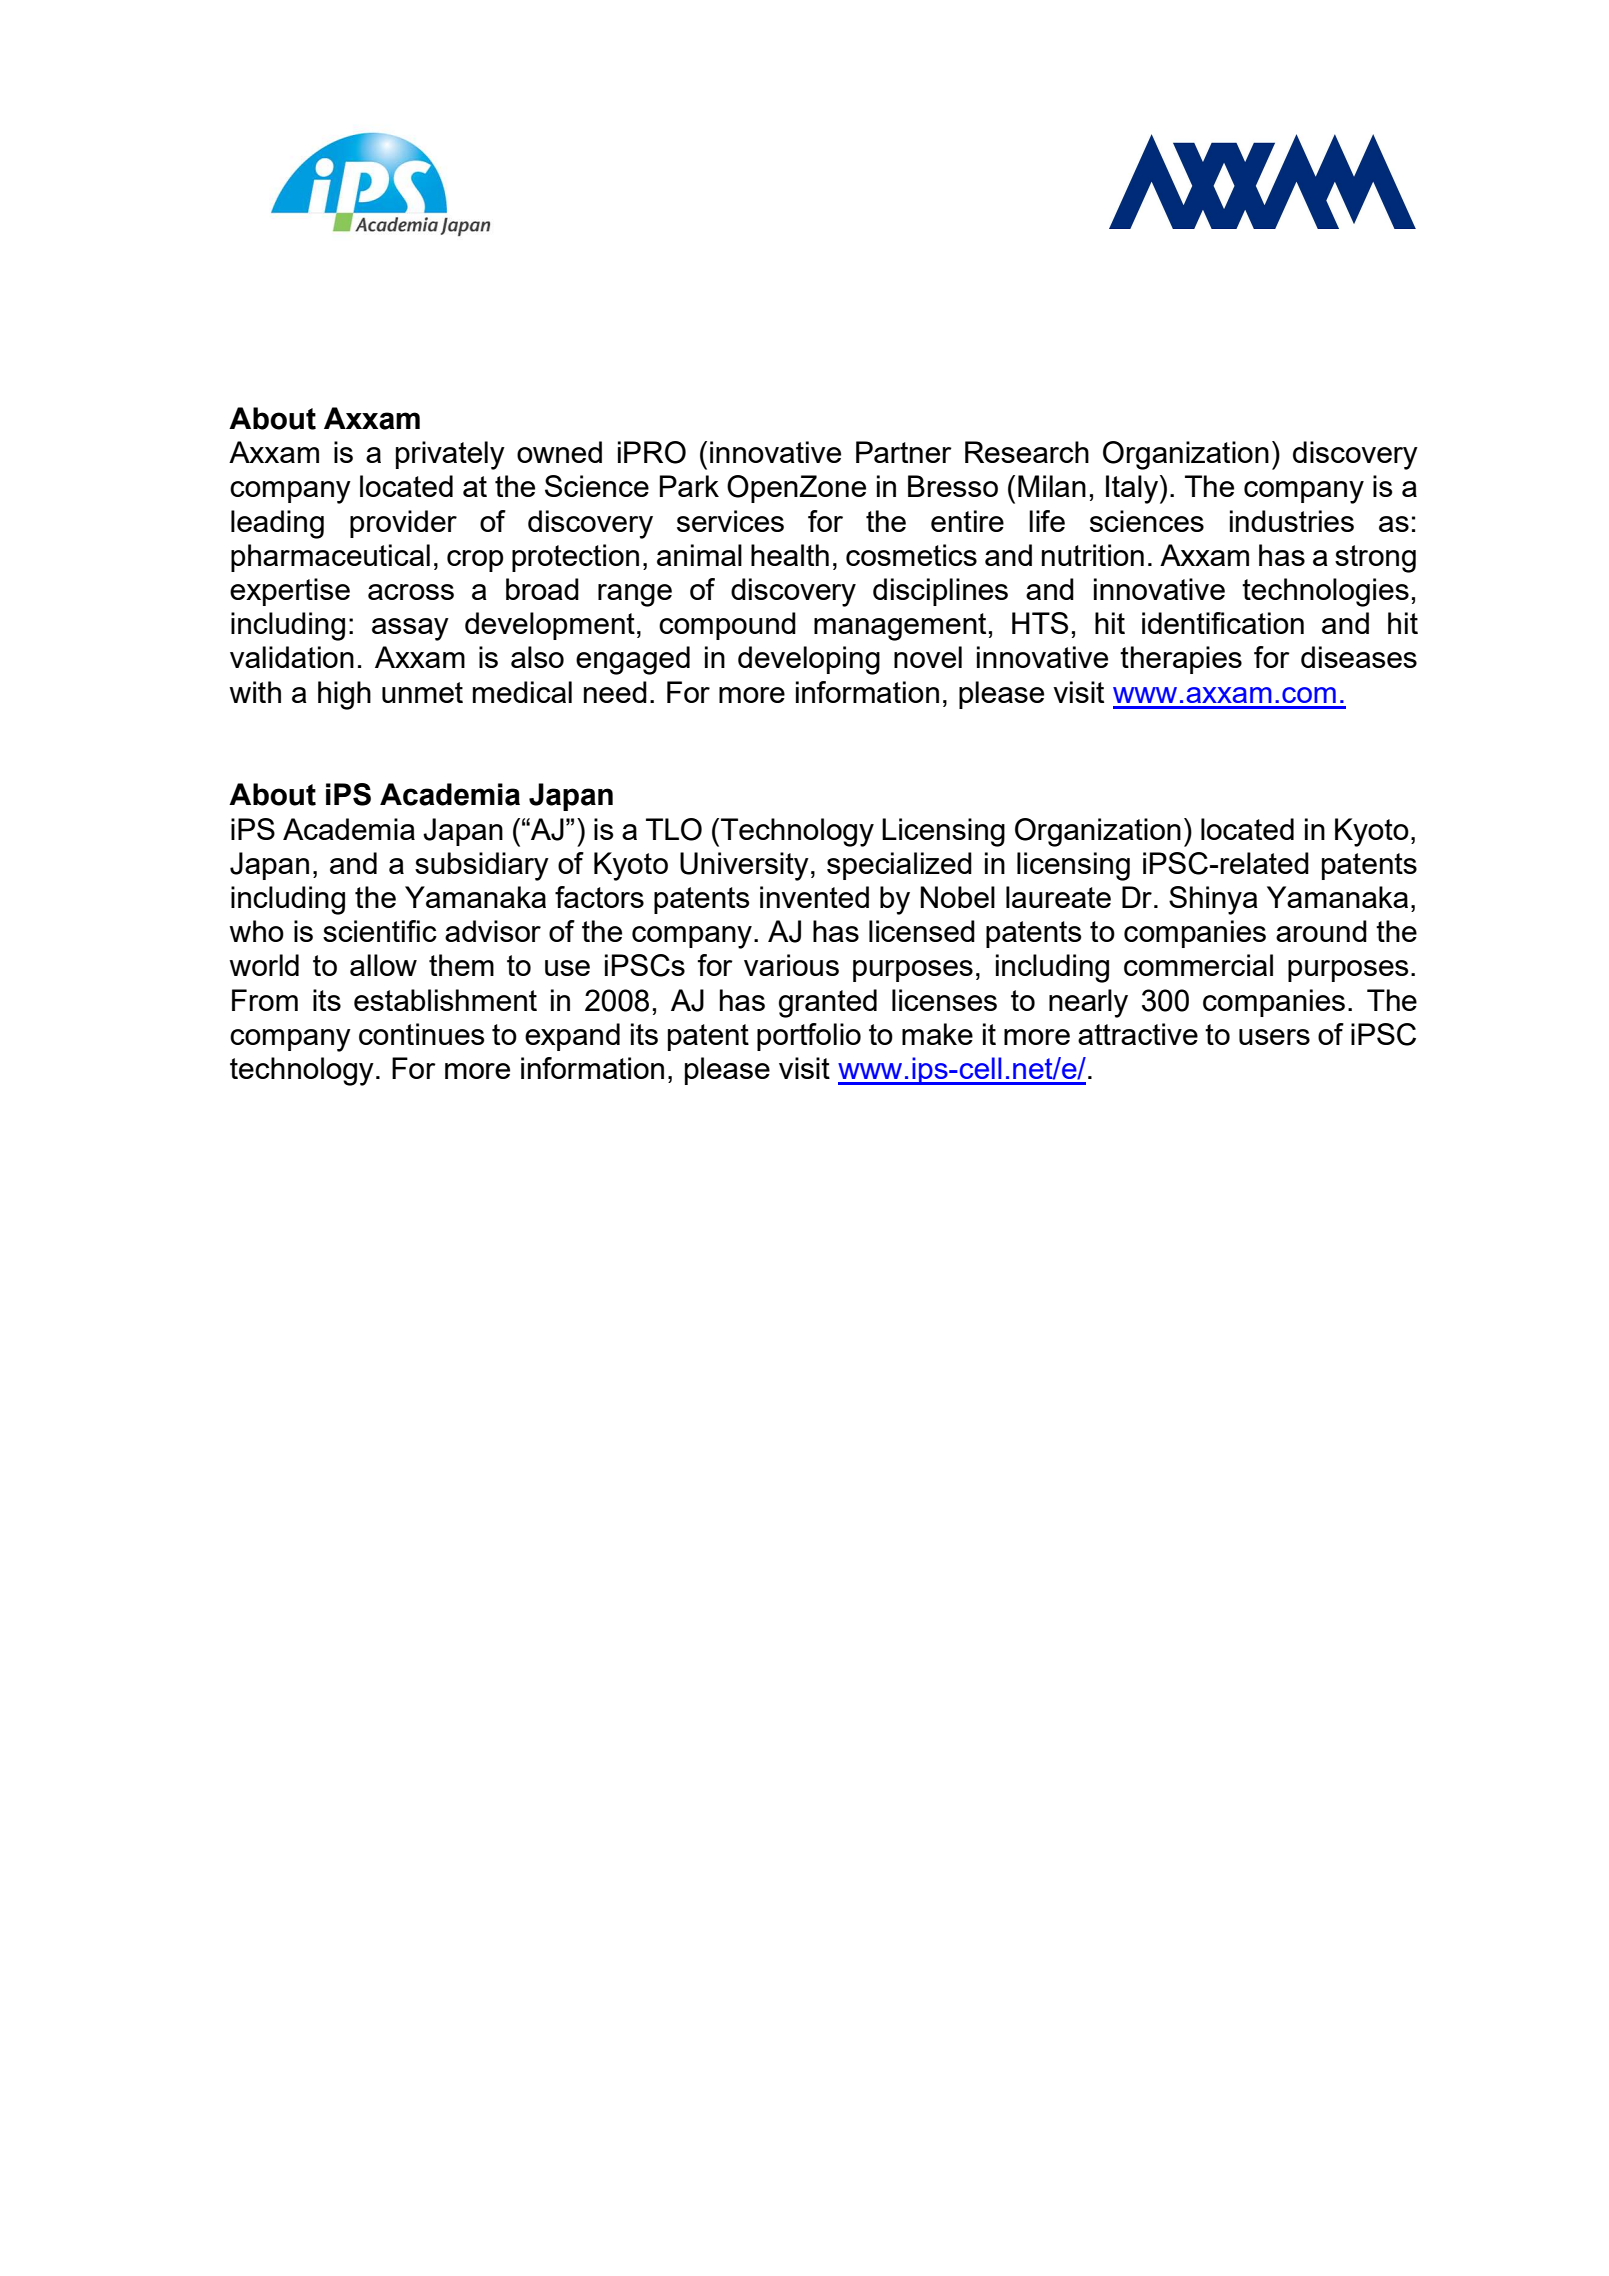  Describe the element at coordinates (828, 1003) in the image. I see `granted` at that location.
